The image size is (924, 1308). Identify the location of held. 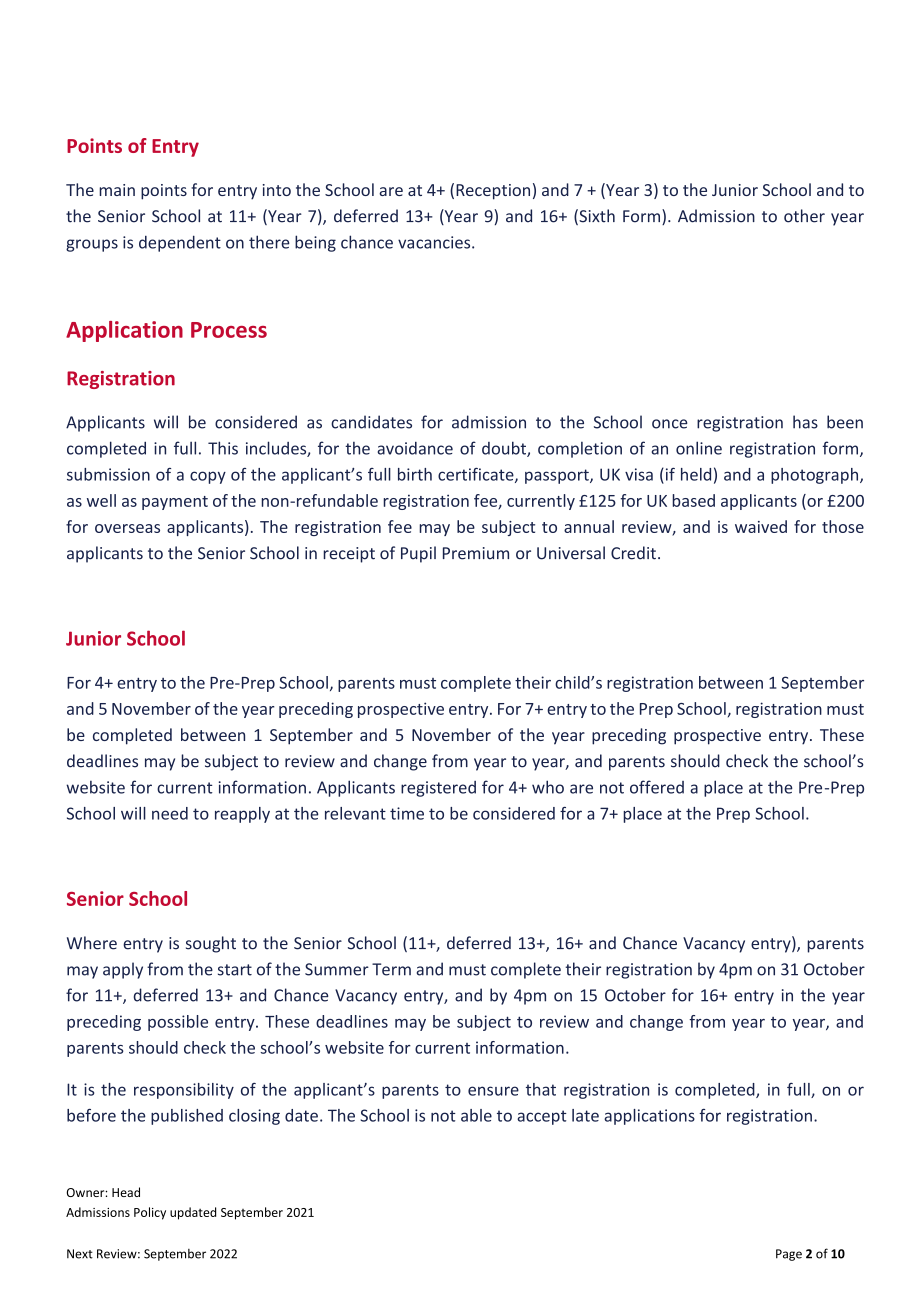
(696, 474).
